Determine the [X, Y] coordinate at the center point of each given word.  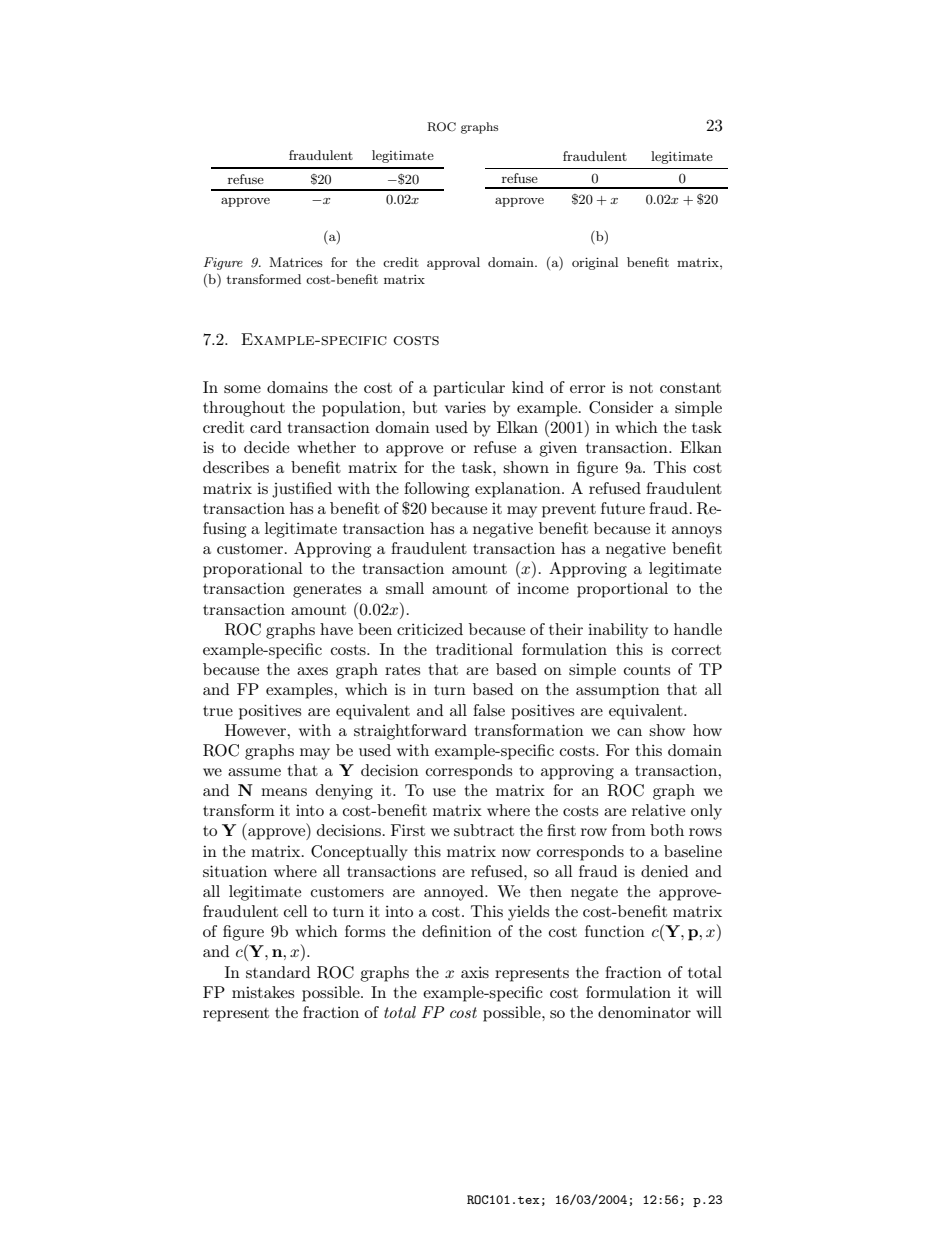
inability [618, 631]
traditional [474, 649]
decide [266, 447]
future [623, 508]
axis [475, 972]
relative [658, 810]
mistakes [263, 992]
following [436, 490]
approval [453, 263]
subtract [484, 830]
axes [312, 671]
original [595, 263]
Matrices [296, 262]
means [284, 792]
